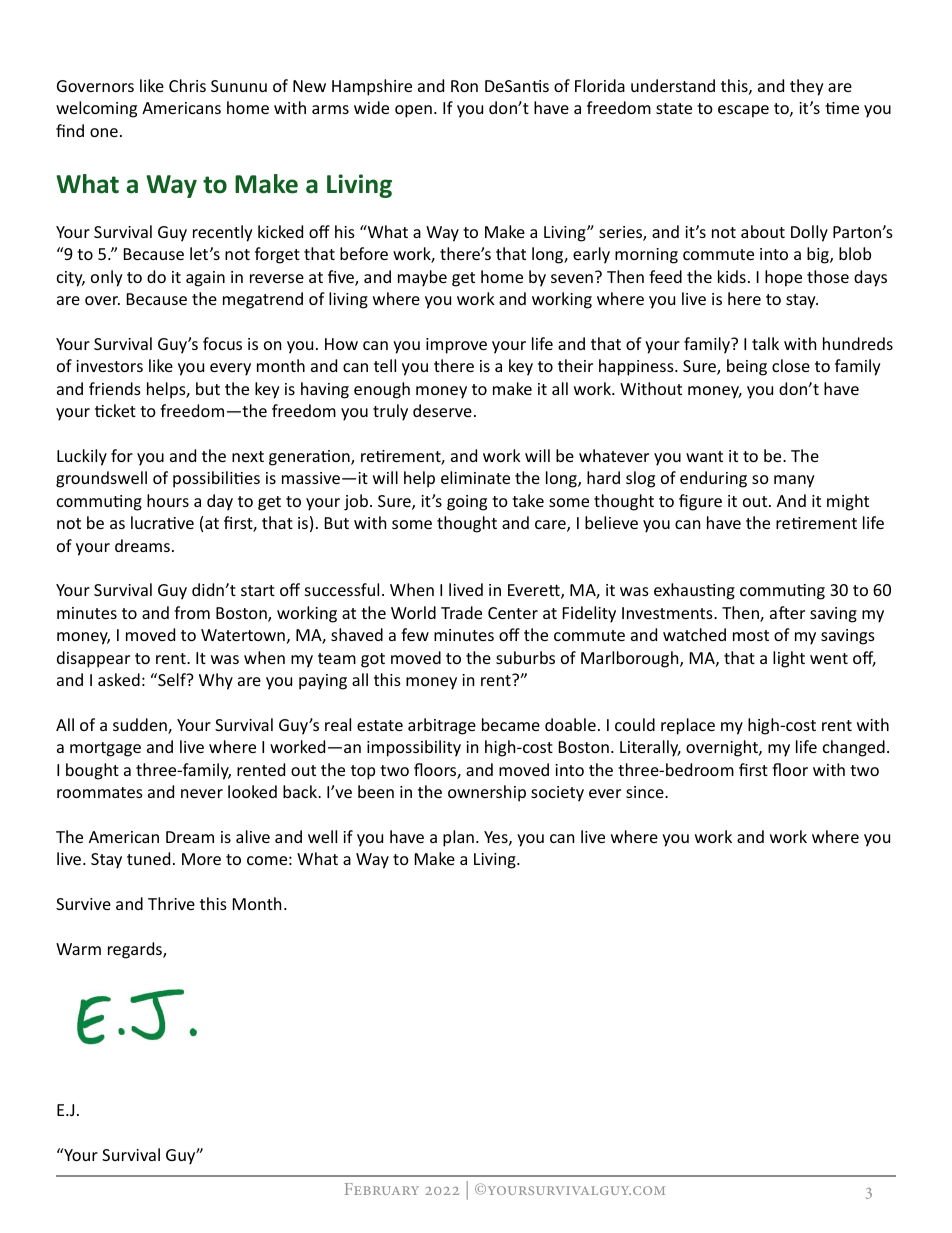  What do you see at coordinates (646, 792) in the screenshot?
I see `since` at bounding box center [646, 792].
